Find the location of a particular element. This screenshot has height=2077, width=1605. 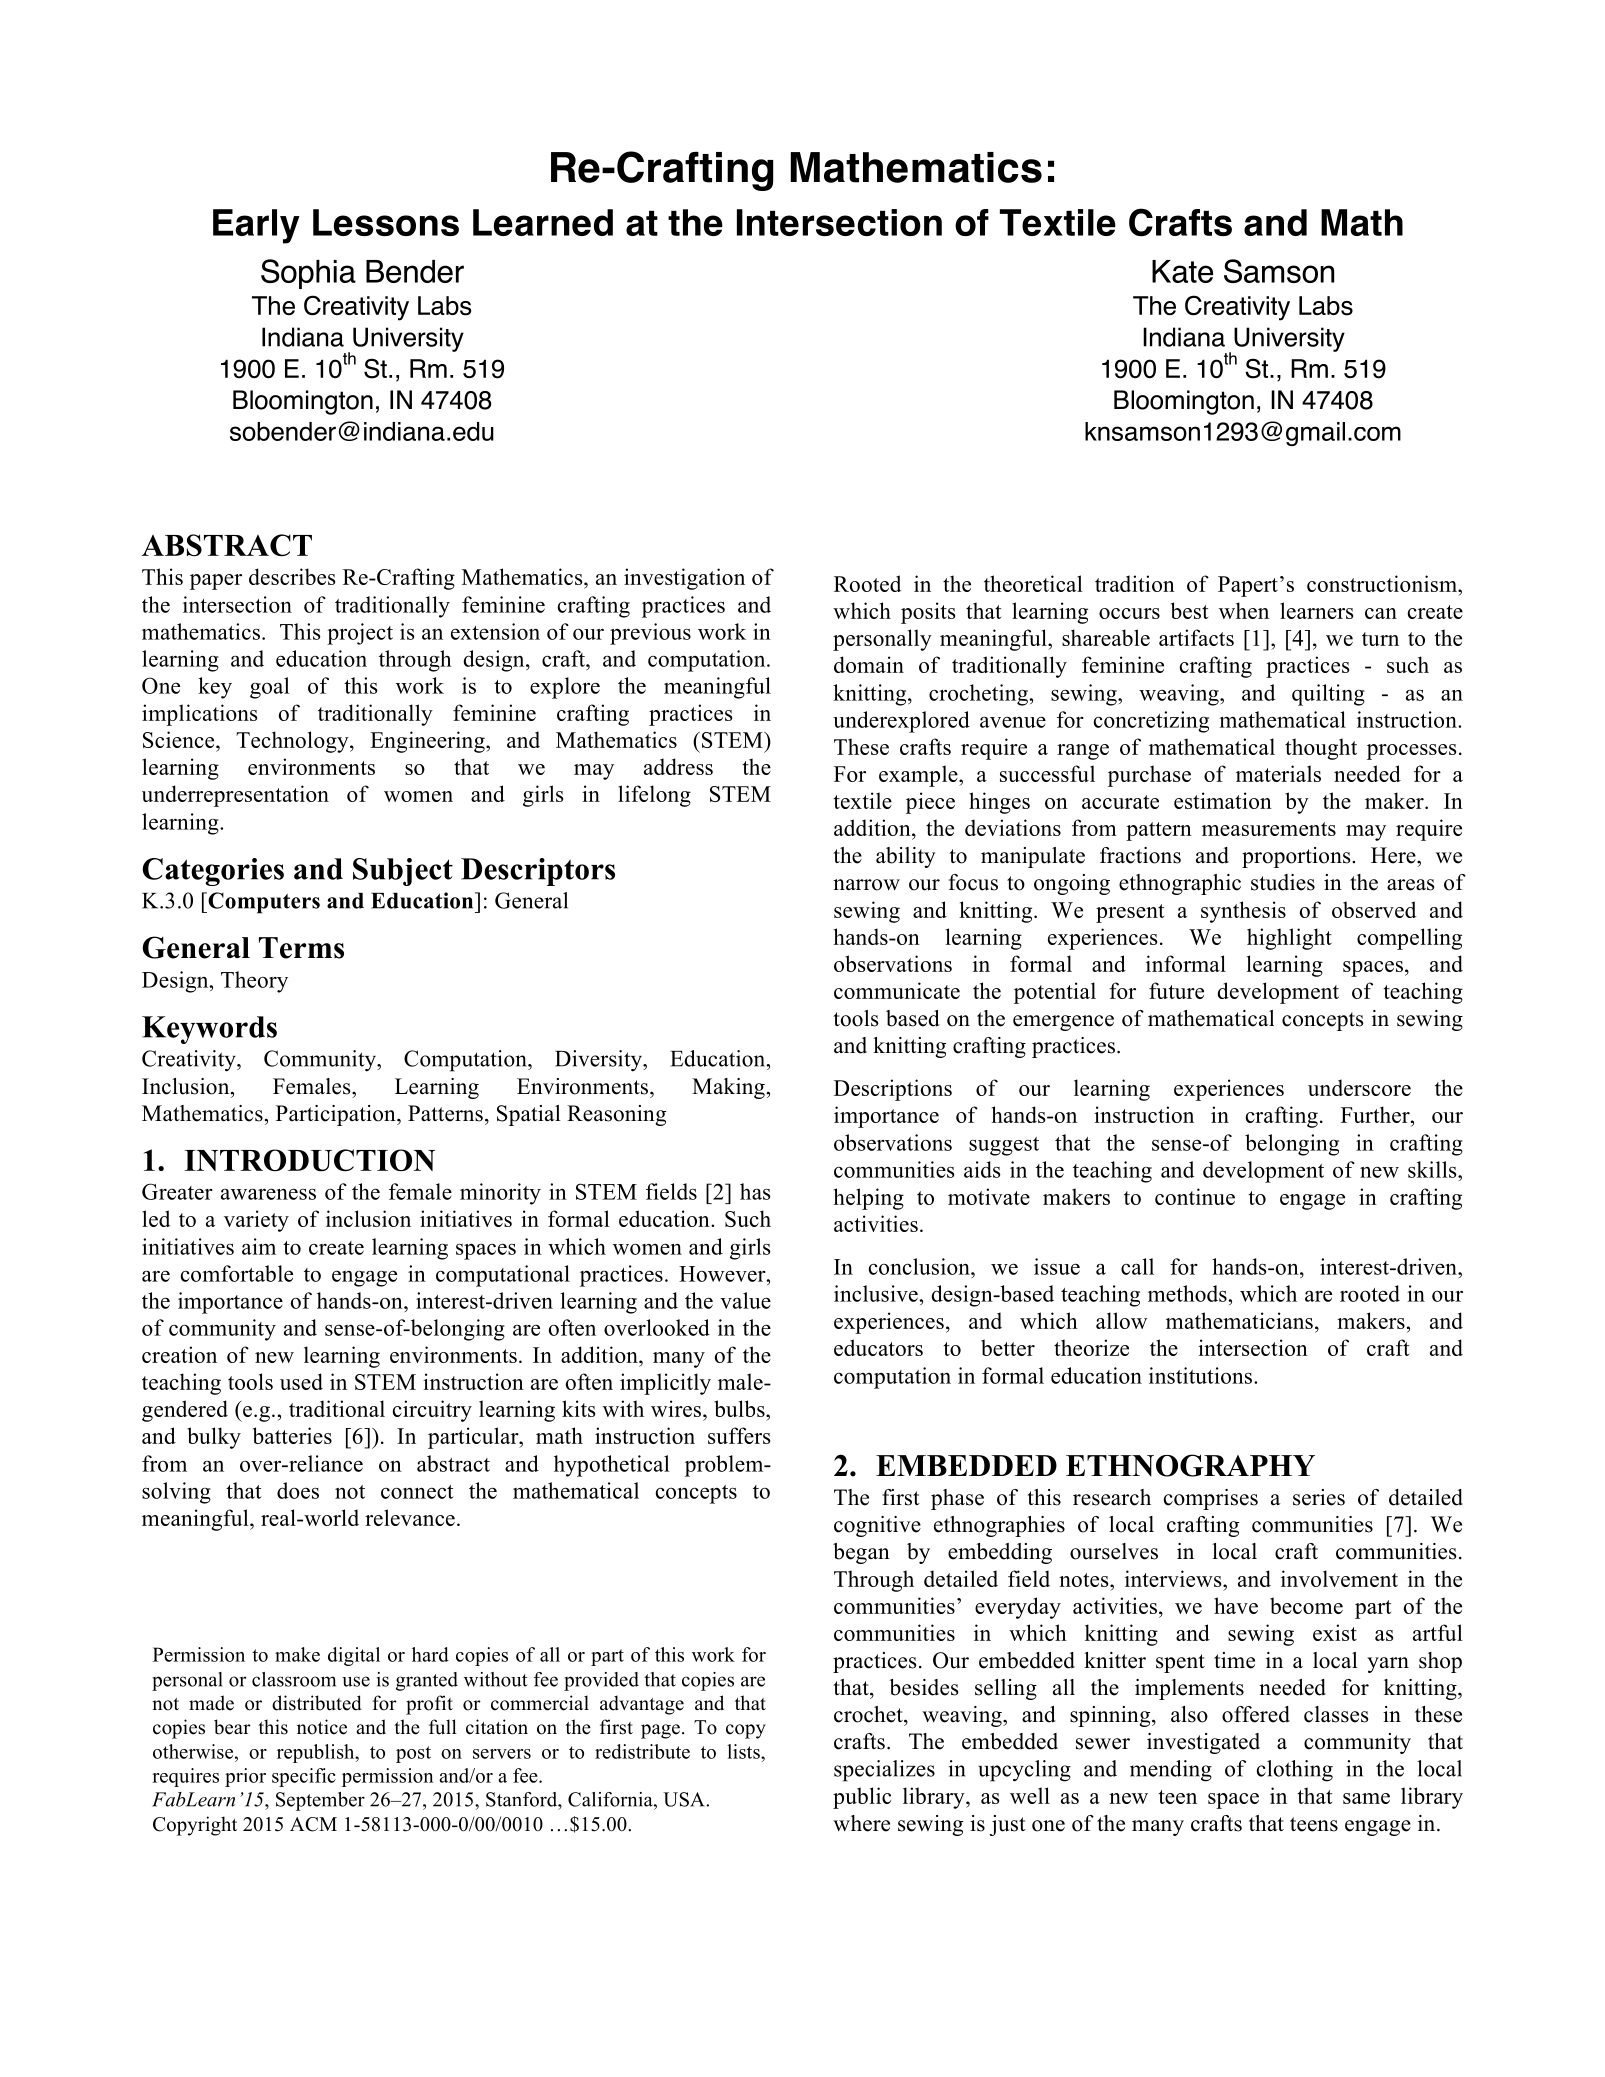

methods is located at coordinates (1188, 1293).
